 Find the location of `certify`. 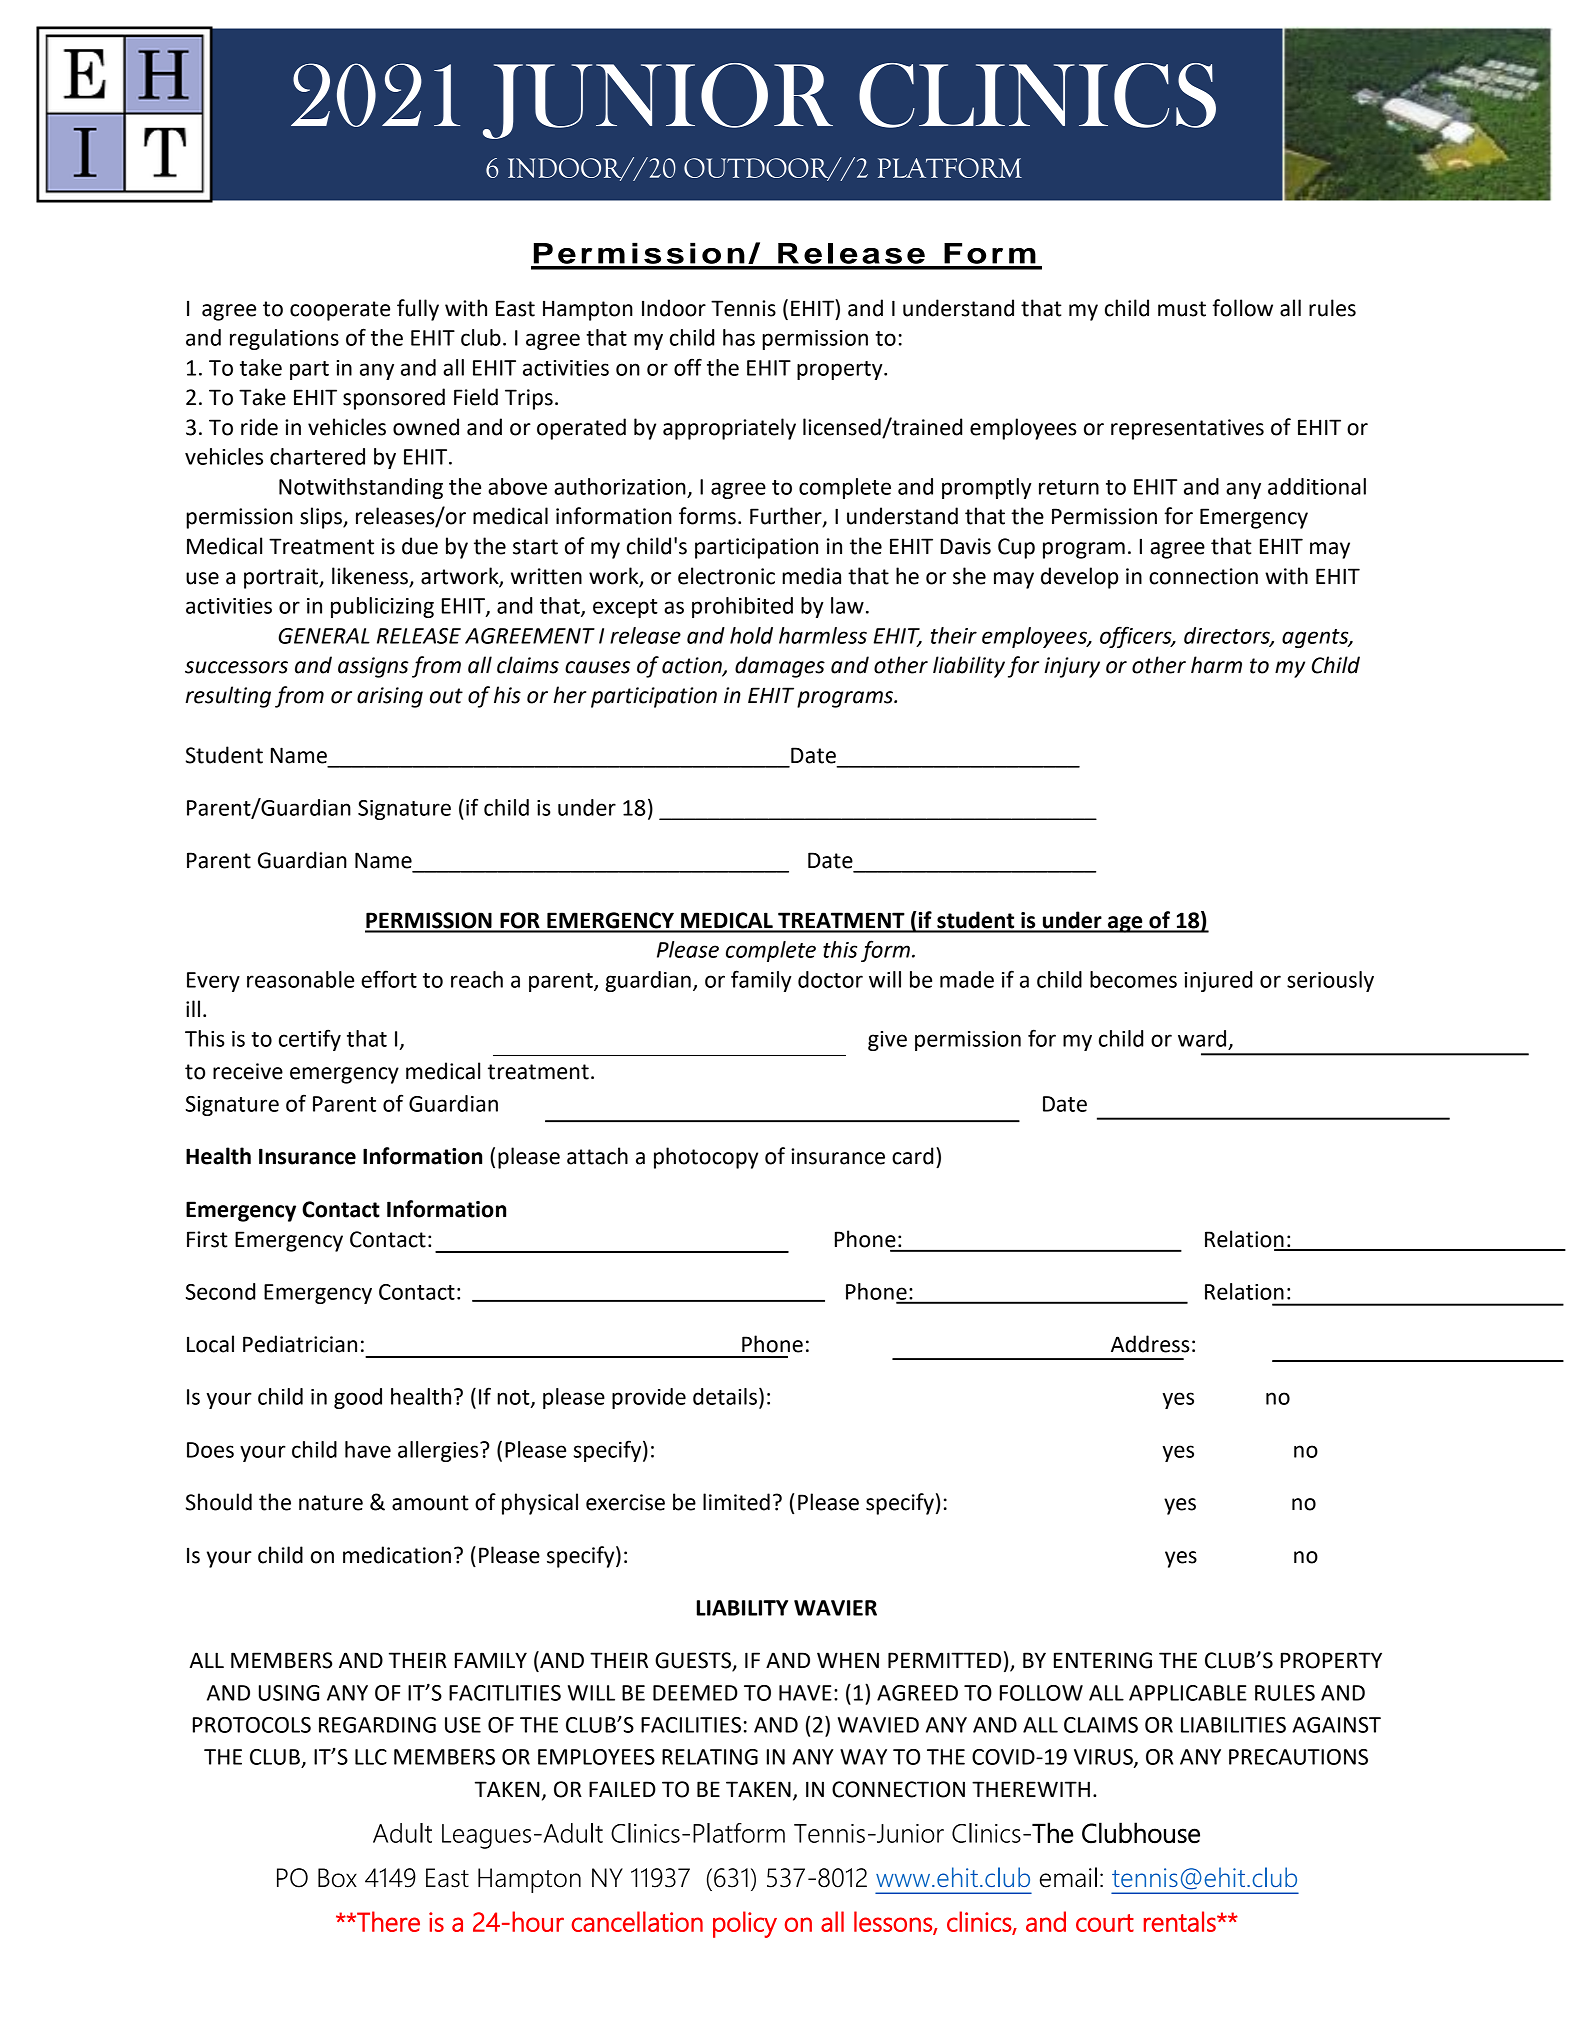

certify is located at coordinates (310, 1040).
